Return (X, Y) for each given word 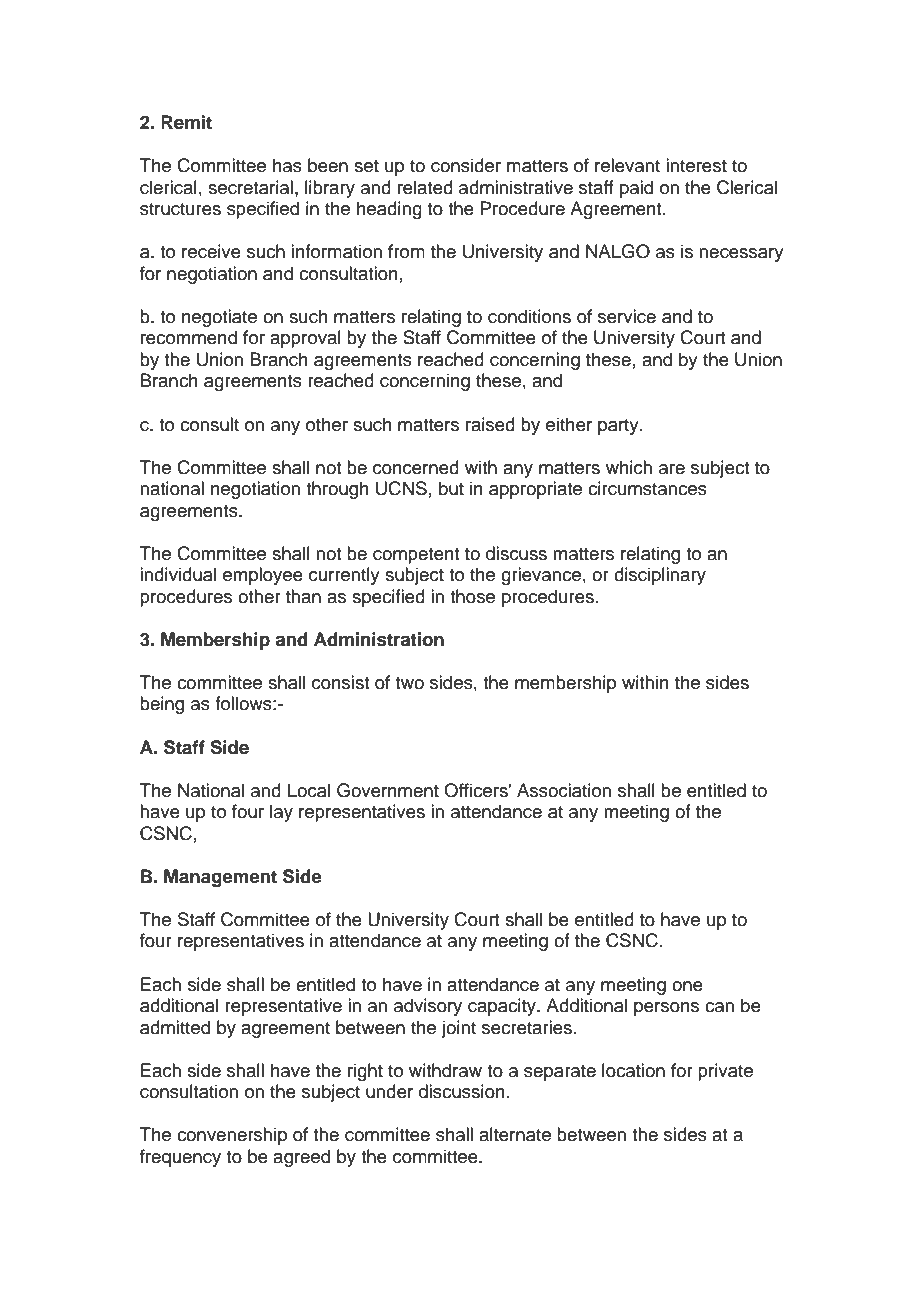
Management (220, 878)
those (472, 596)
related (425, 187)
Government (388, 790)
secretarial (250, 187)
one (687, 986)
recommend (189, 337)
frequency (180, 1158)
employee (263, 576)
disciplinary (660, 576)
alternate (515, 1134)
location (633, 1070)
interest (696, 165)
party (619, 427)
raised (490, 424)
